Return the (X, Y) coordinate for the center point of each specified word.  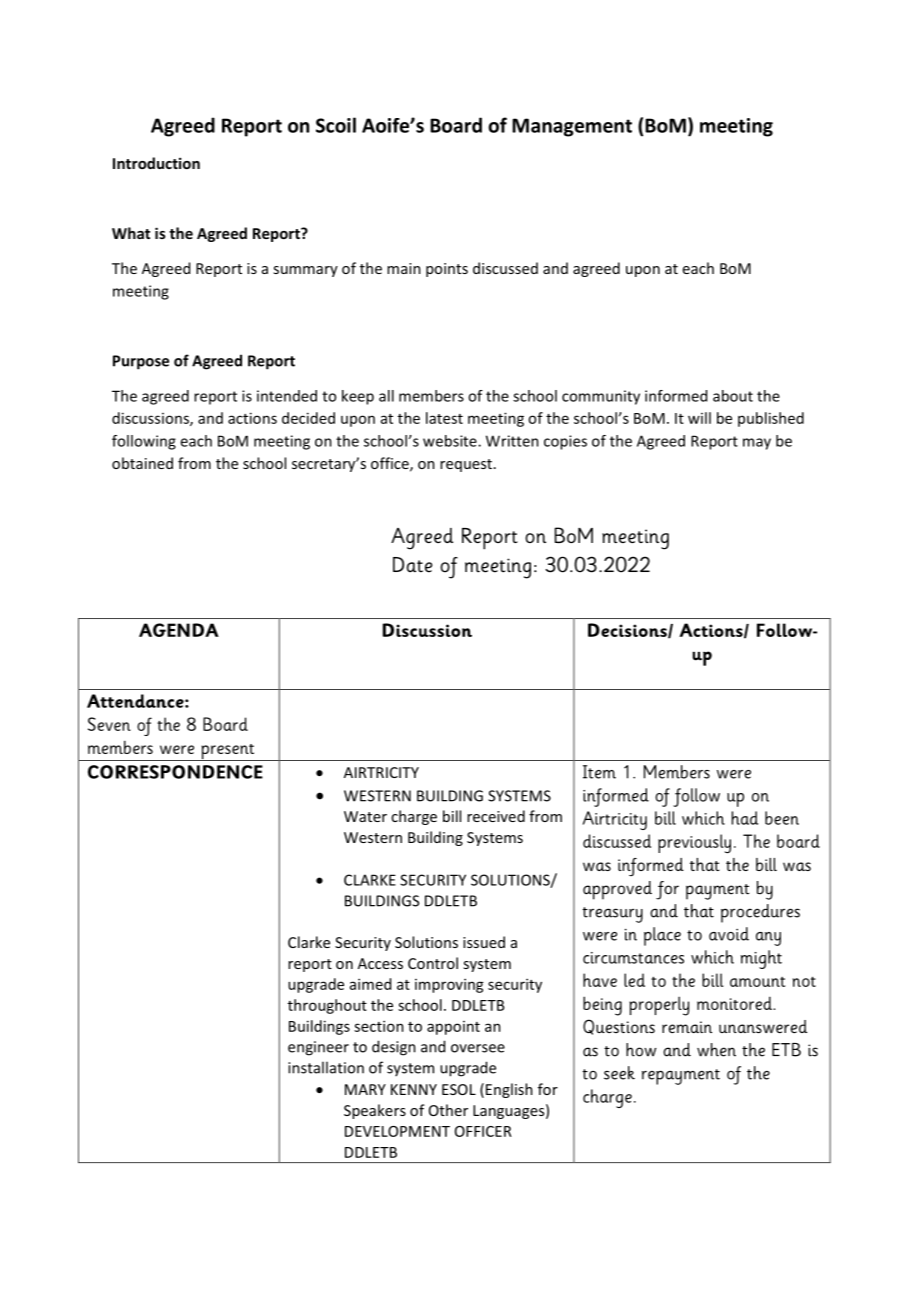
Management (572, 127)
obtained (142, 463)
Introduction (156, 163)
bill (452, 816)
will (699, 418)
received (496, 816)
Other (448, 1110)
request (466, 465)
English (509, 1090)
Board (456, 125)
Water (365, 816)
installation (326, 1067)
